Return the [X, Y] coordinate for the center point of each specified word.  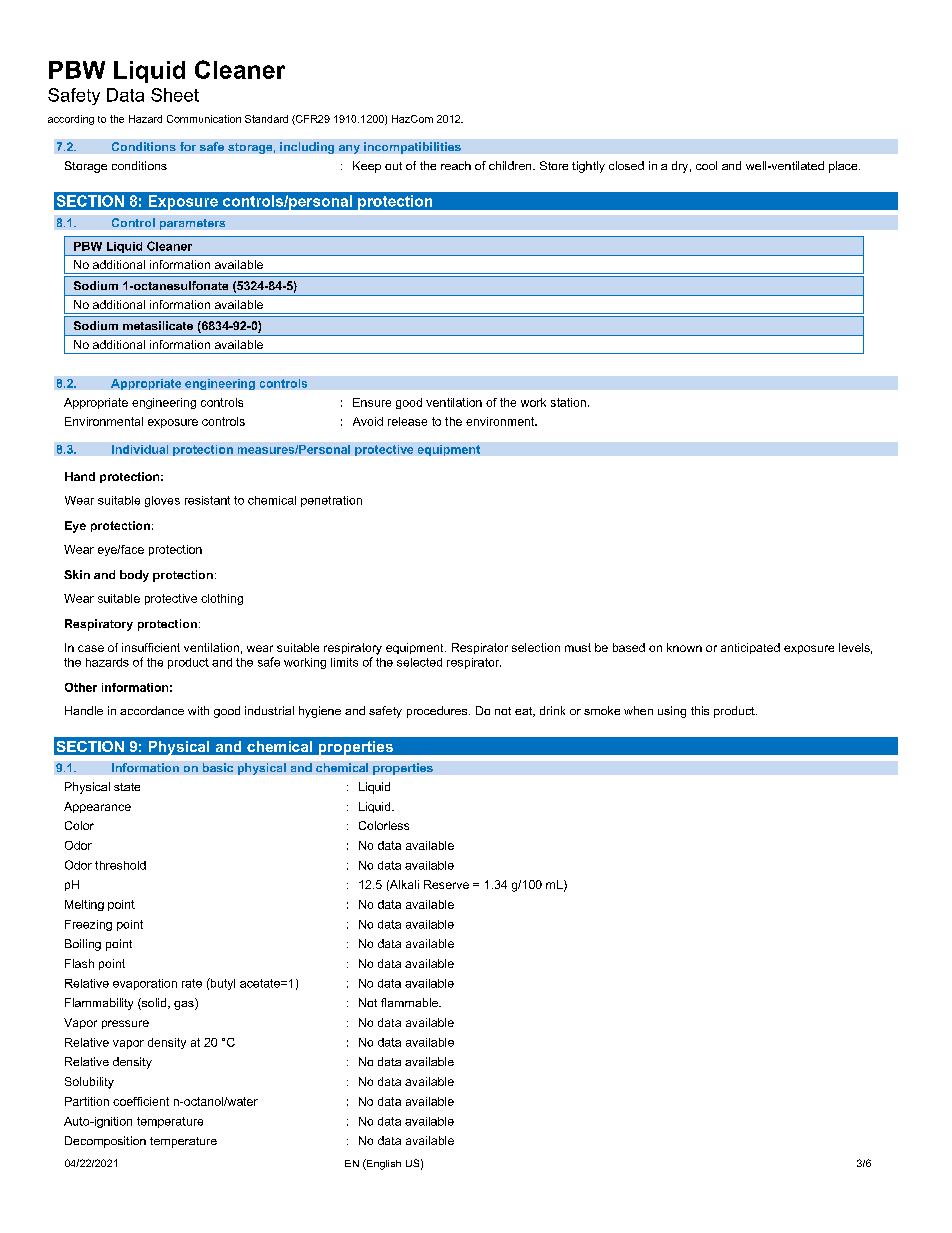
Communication [204, 119]
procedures [438, 712]
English [383, 1164]
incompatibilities [412, 148]
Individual [140, 449]
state [127, 787]
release [407, 421]
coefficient [141, 1101]
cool [706, 165]
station [568, 402]
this [700, 710]
